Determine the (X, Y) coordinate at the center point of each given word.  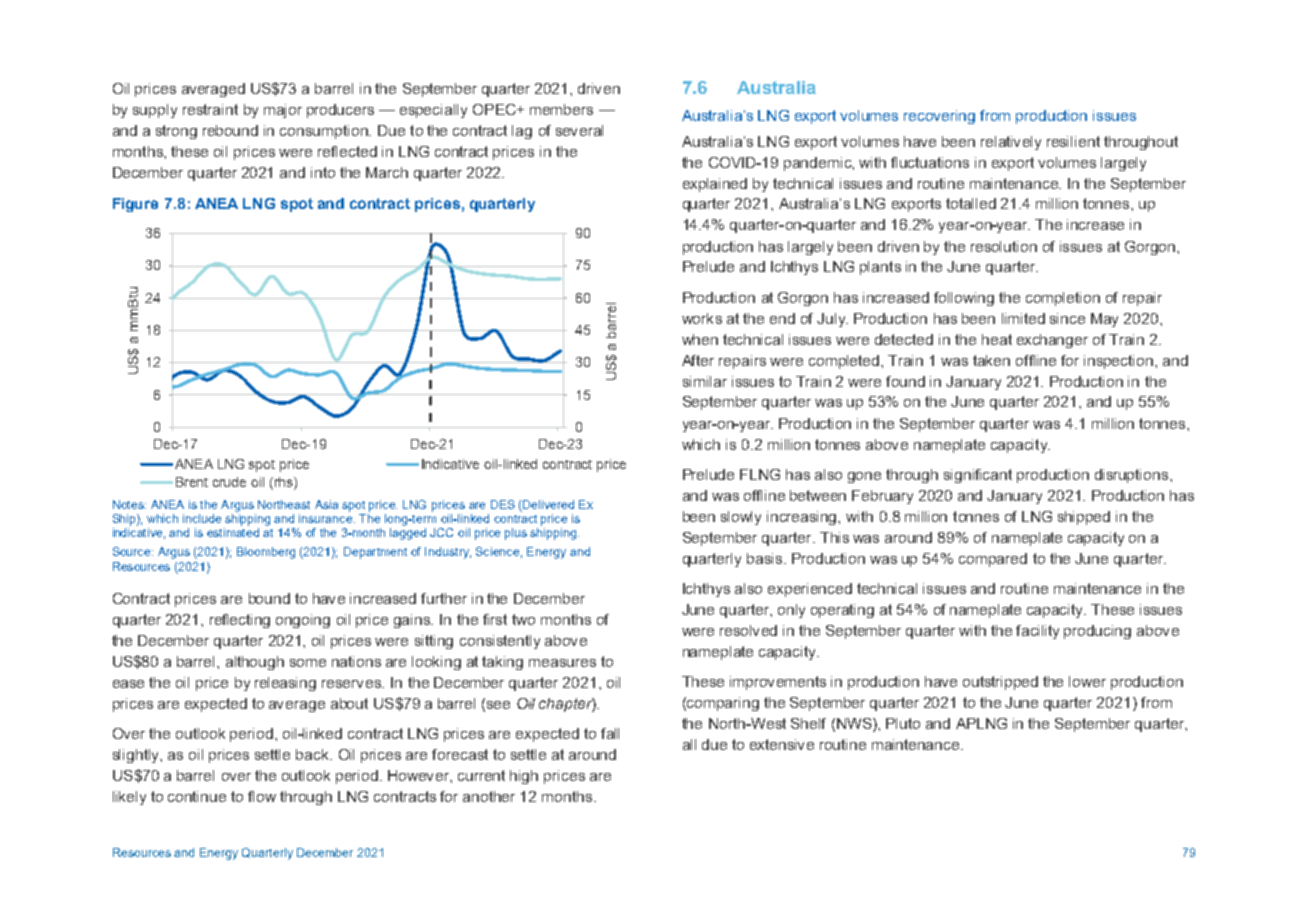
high (524, 777)
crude (229, 482)
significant (978, 476)
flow (262, 796)
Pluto (903, 723)
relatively (1011, 143)
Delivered (547, 506)
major (283, 111)
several (579, 130)
